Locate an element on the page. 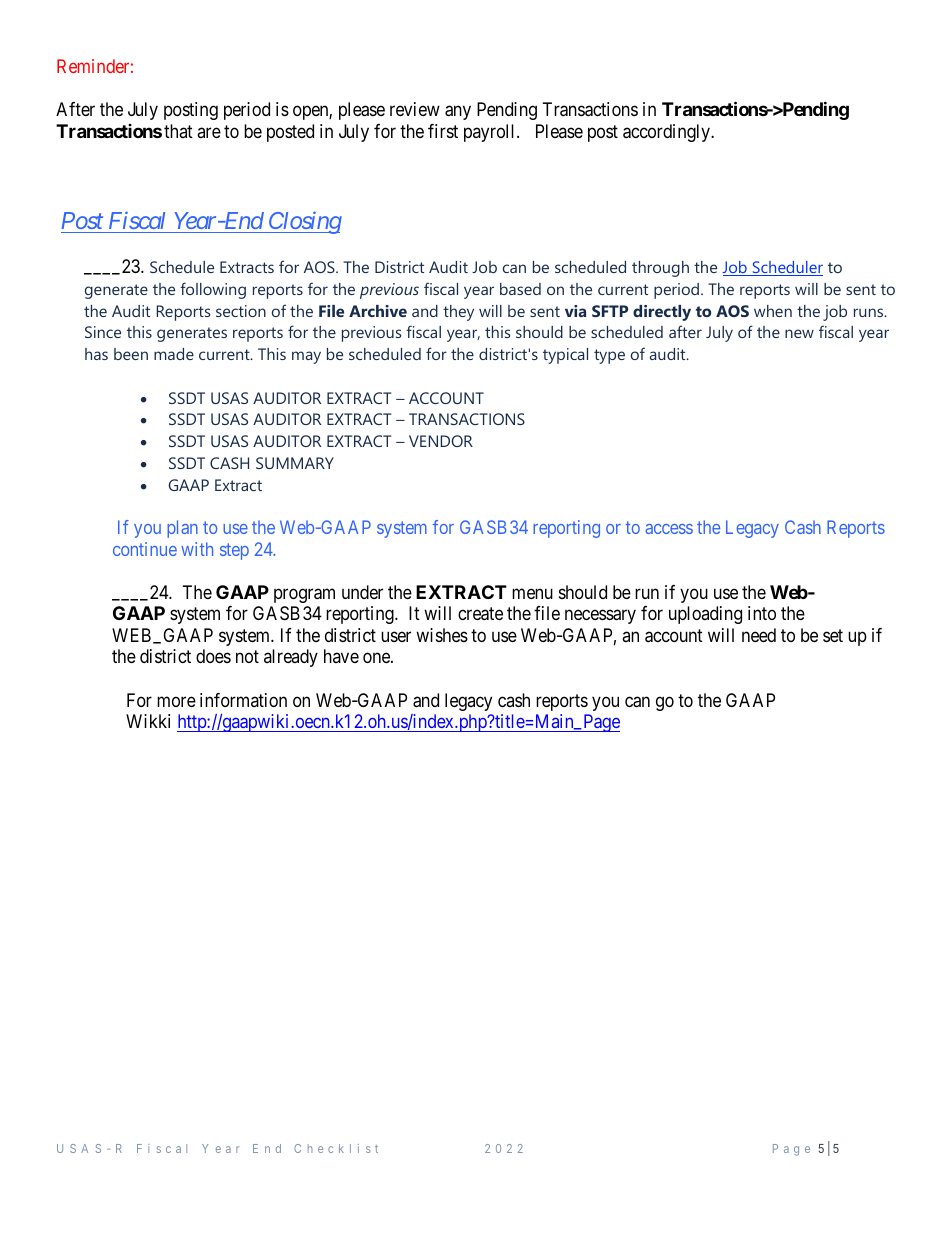  accordingly is located at coordinates (667, 133).
